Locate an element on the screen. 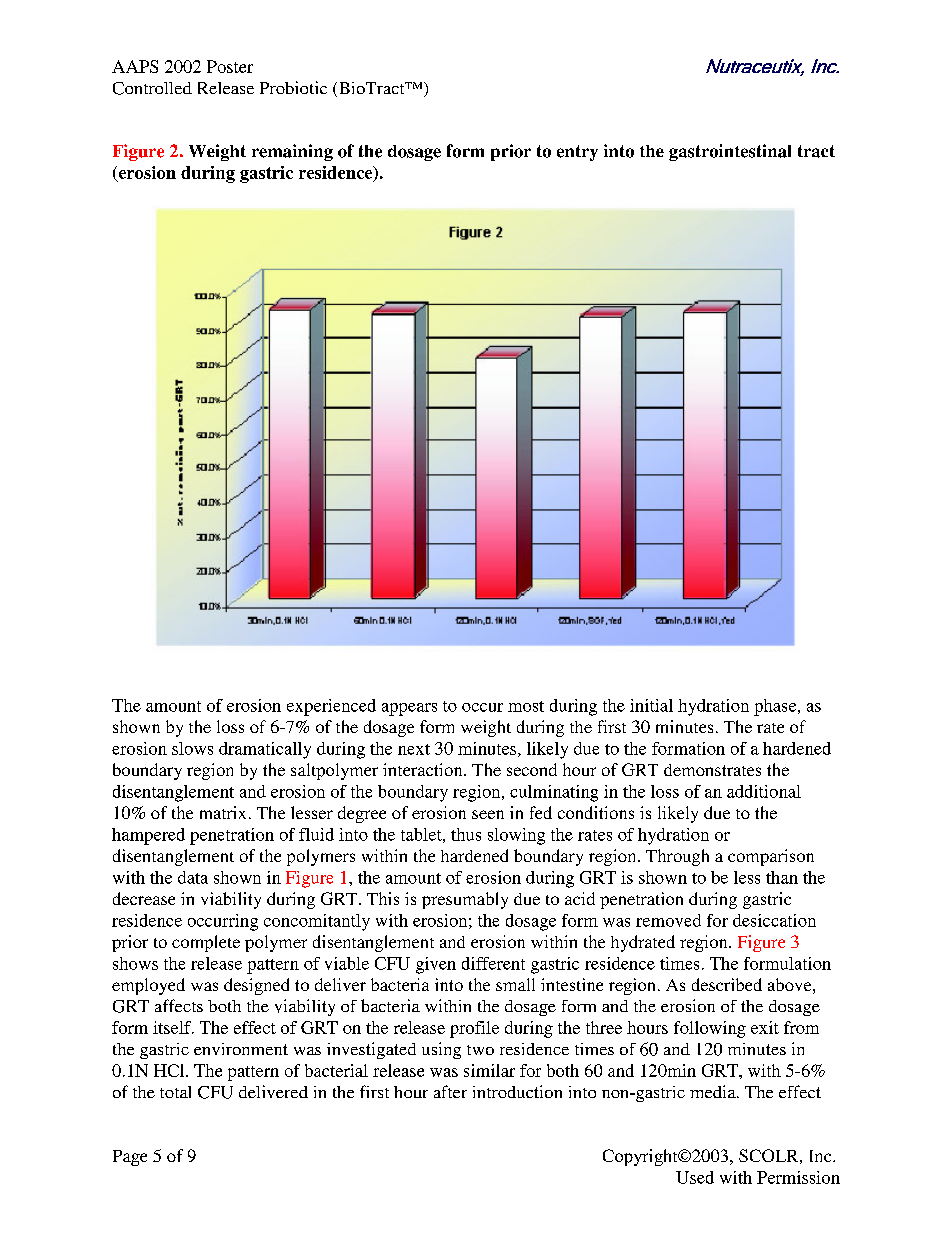 The height and width of the screenshot is (1233, 952). phase is located at coordinates (776, 707).
